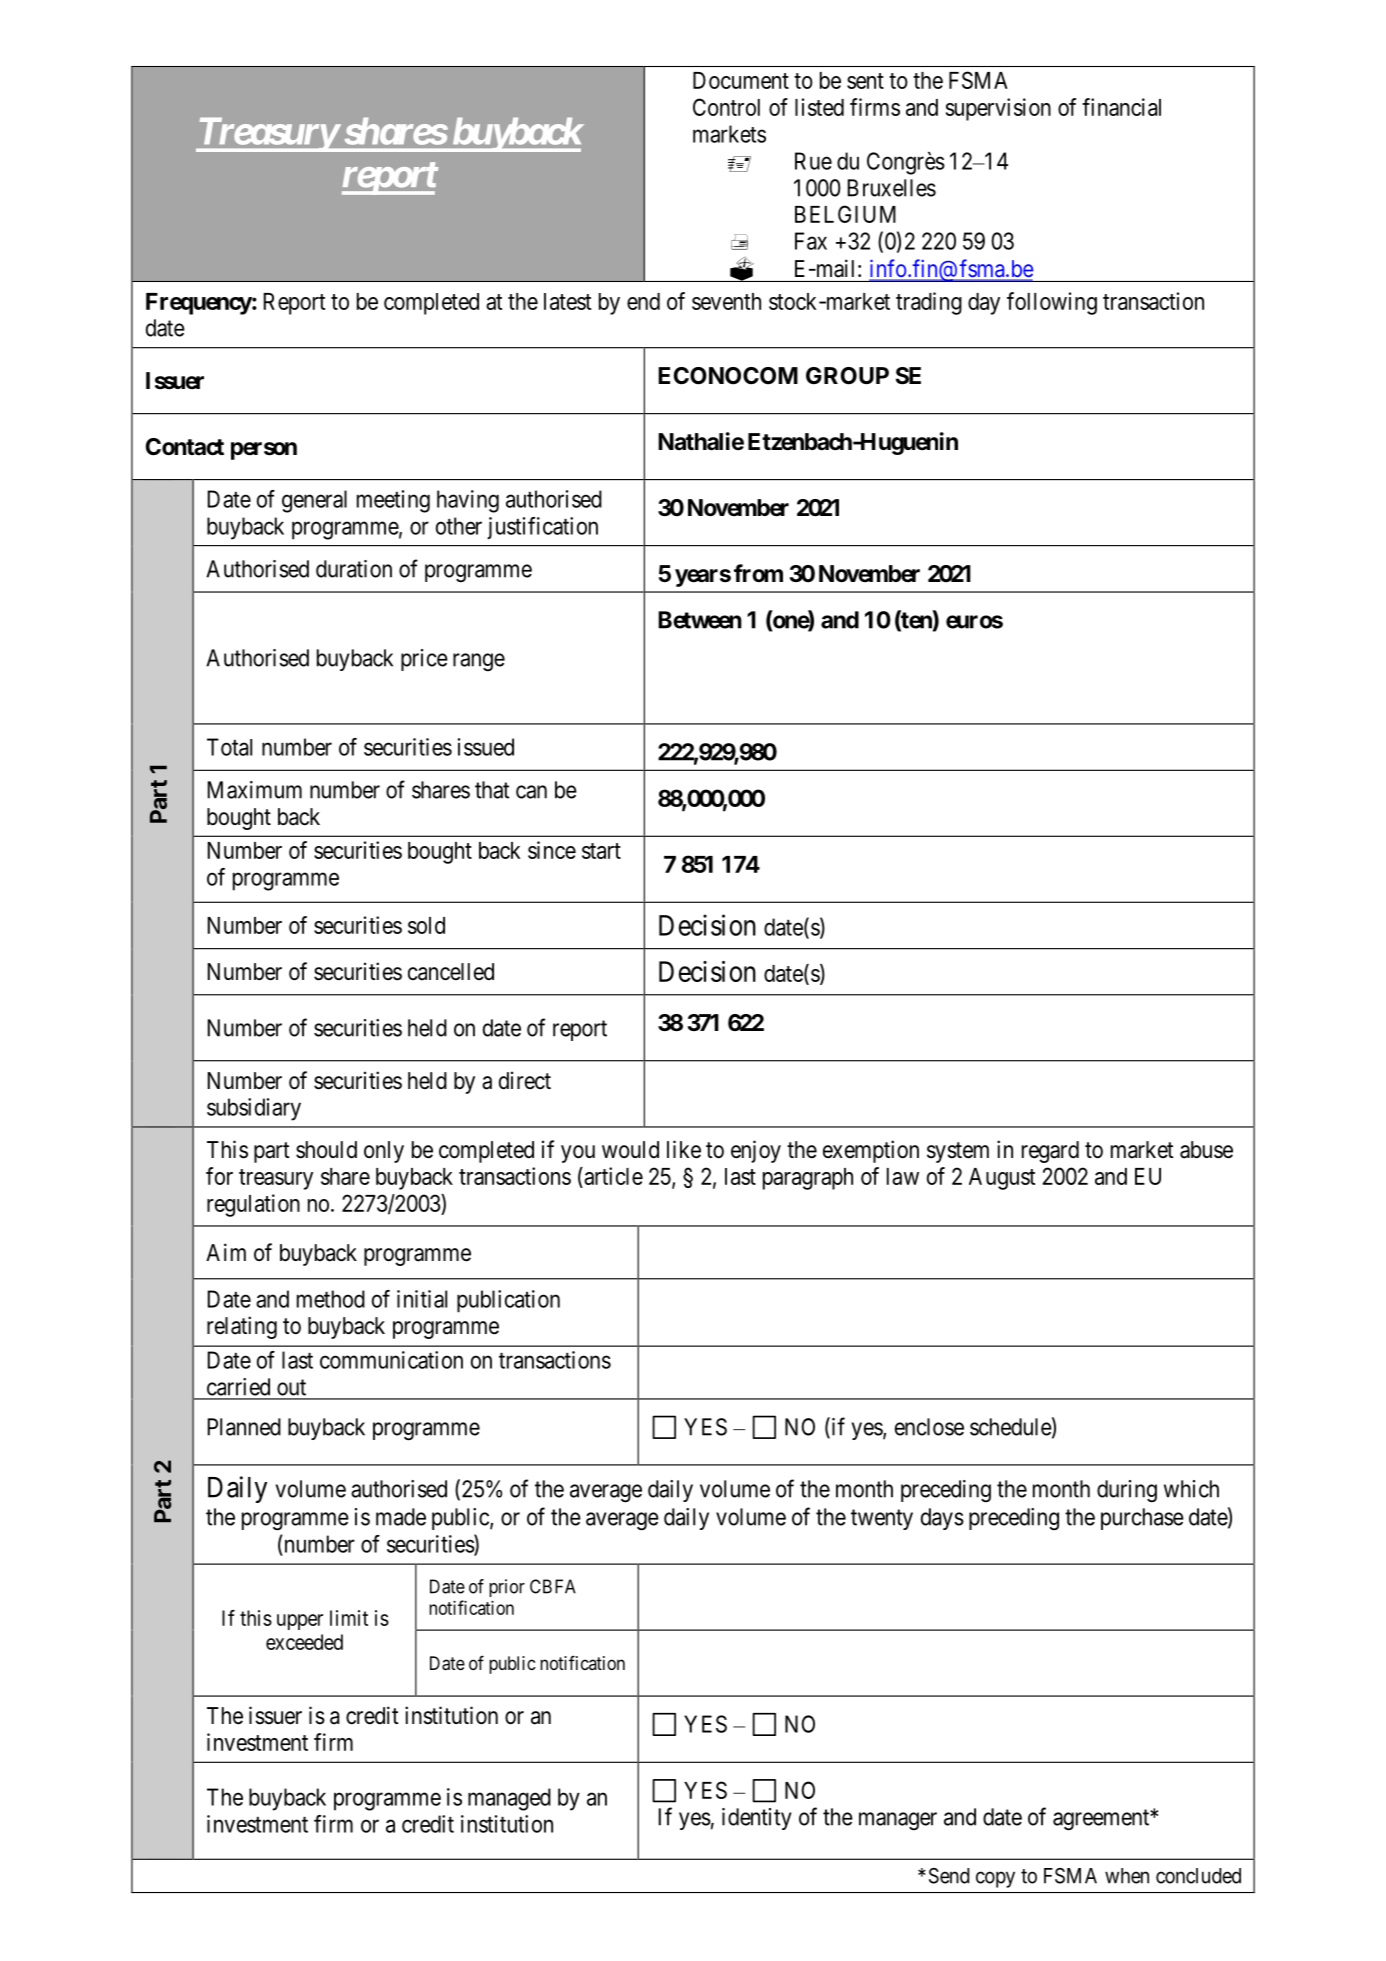  I want to click on August, so click(1002, 1179).
